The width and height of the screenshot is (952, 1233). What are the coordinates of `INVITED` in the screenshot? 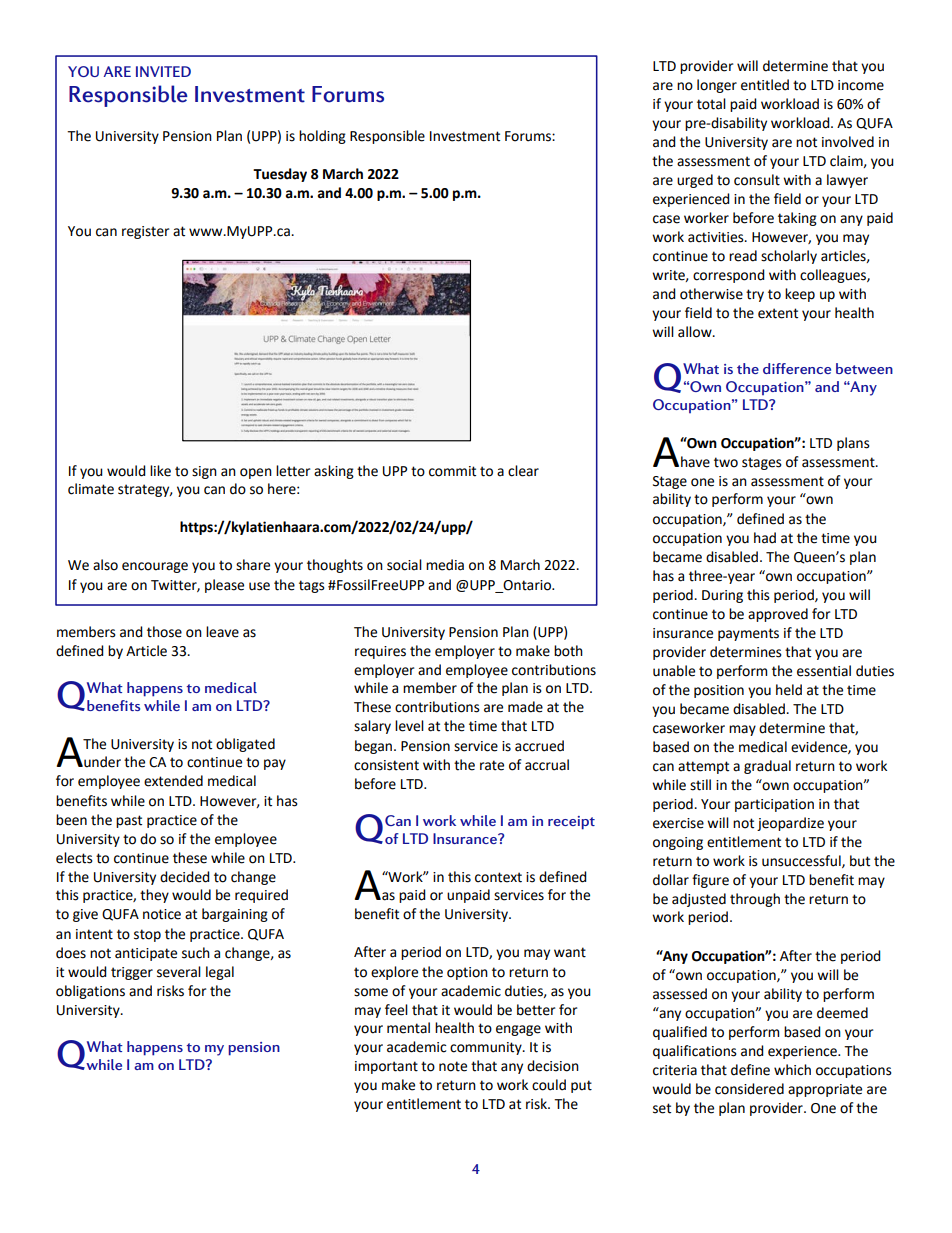 It's located at (163, 71).
